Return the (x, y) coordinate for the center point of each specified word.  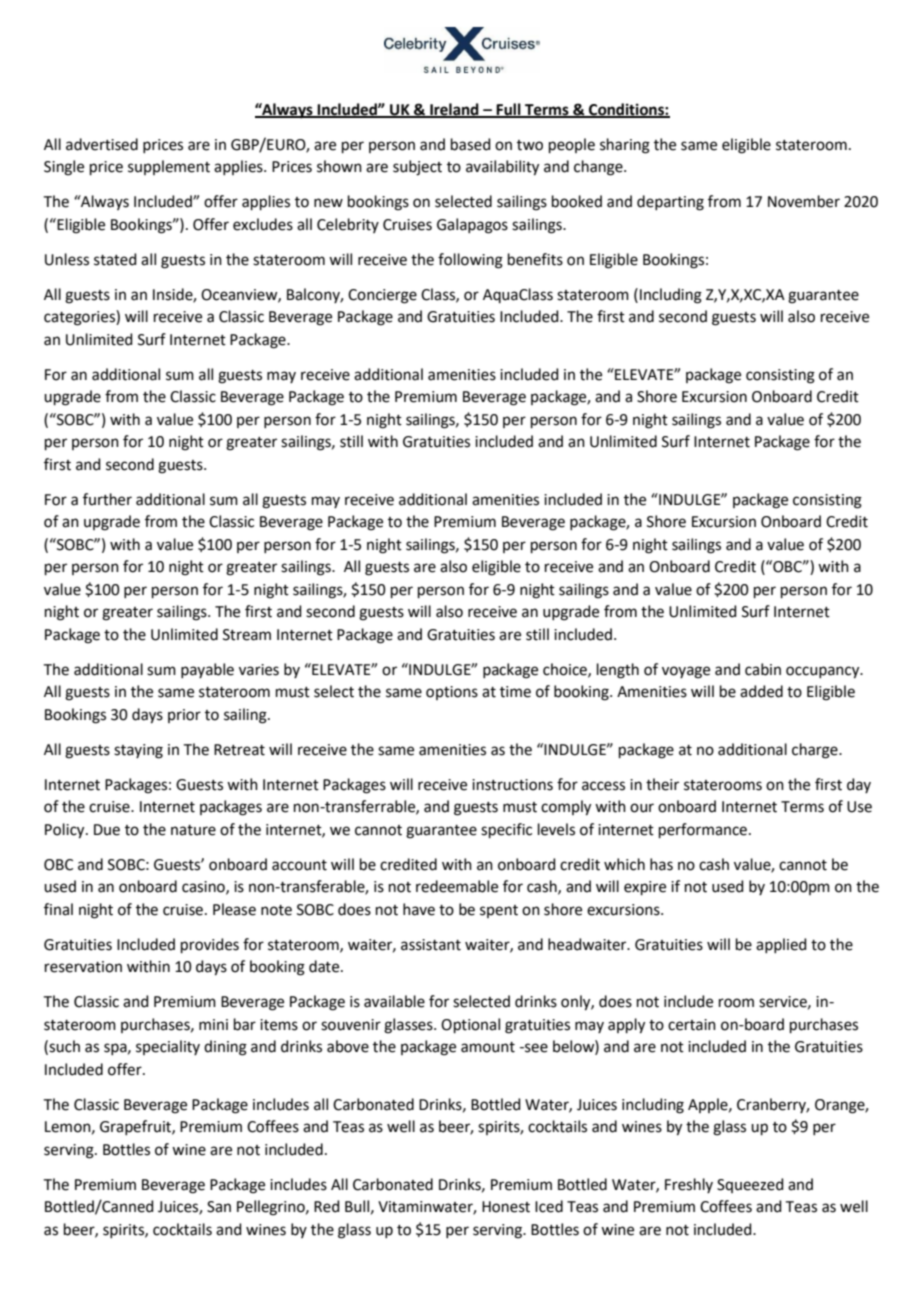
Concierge (382, 296)
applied (781, 945)
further (107, 499)
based (471, 144)
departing (670, 203)
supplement (169, 167)
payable (207, 670)
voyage (686, 672)
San (219, 1207)
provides (210, 945)
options (452, 693)
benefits (535, 259)
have (419, 909)
